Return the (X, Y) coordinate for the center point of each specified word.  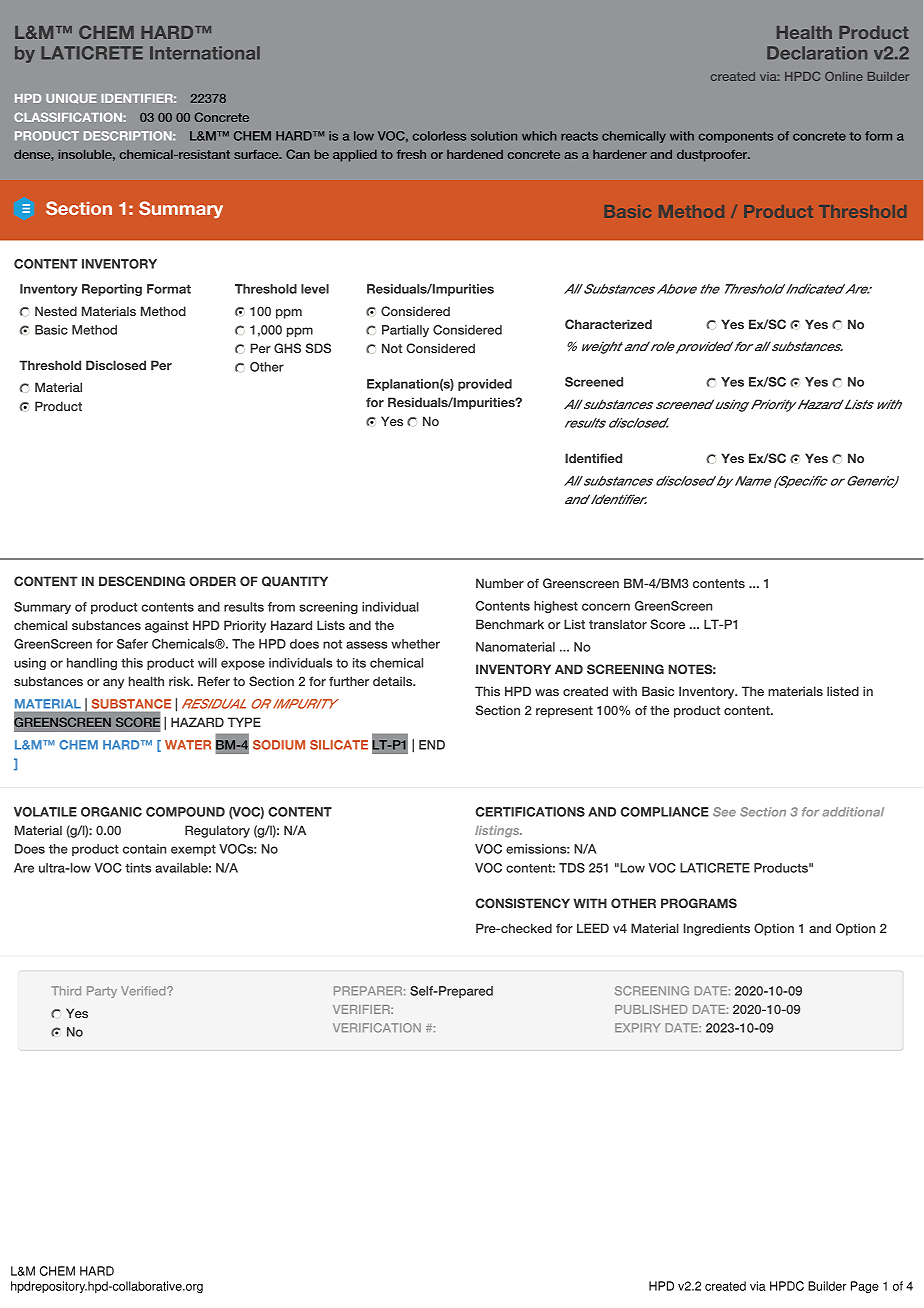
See (724, 812)
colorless (439, 136)
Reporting (112, 290)
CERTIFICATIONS (530, 812)
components (736, 137)
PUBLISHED (651, 1009)
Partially (405, 331)
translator (618, 624)
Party (102, 992)
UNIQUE (71, 98)
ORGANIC (111, 812)
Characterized (608, 324)
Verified (144, 991)
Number (500, 583)
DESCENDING (142, 581)
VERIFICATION (377, 1028)
